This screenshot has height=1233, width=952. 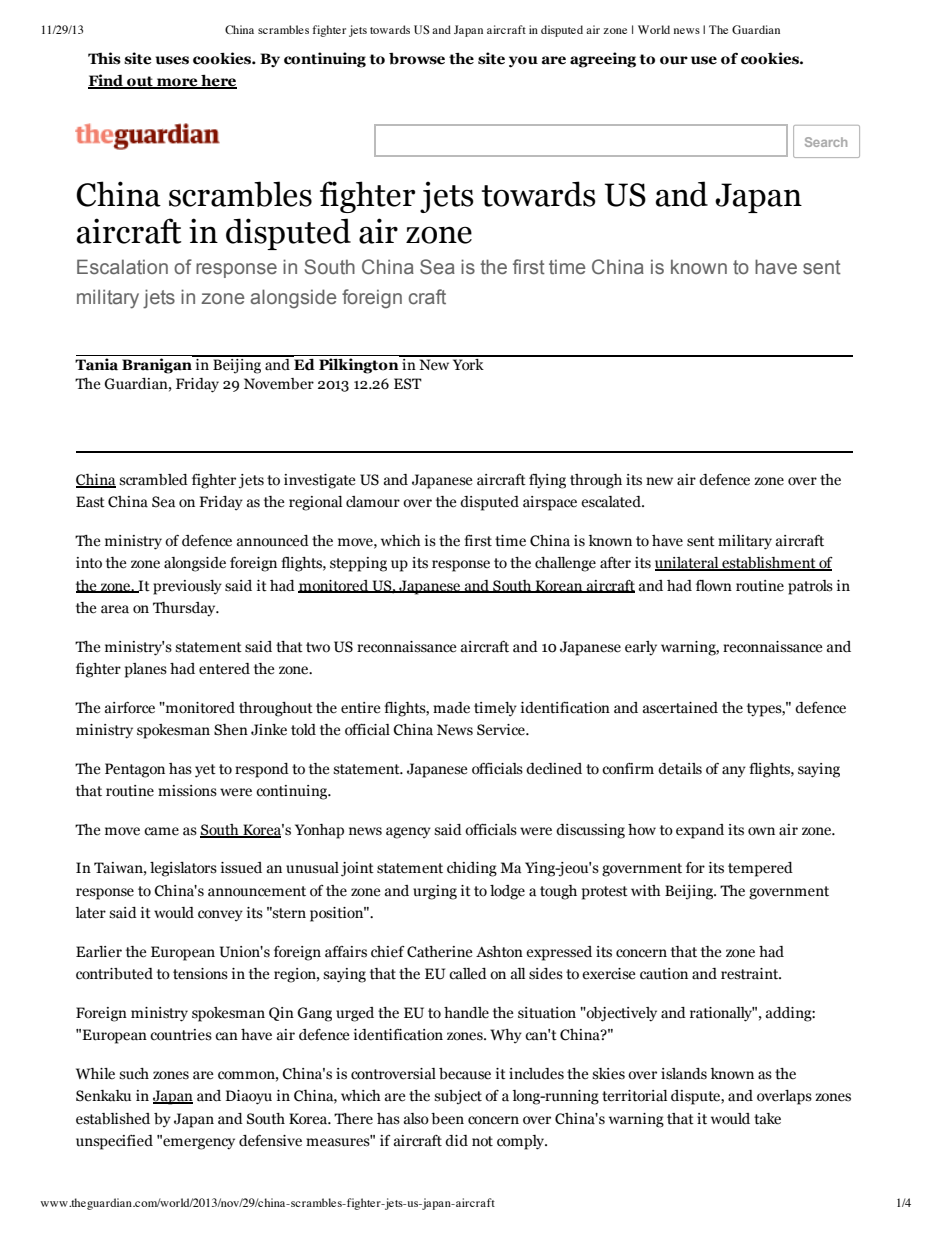 What do you see at coordinates (183, 869) in the screenshot?
I see `legislators` at bounding box center [183, 869].
